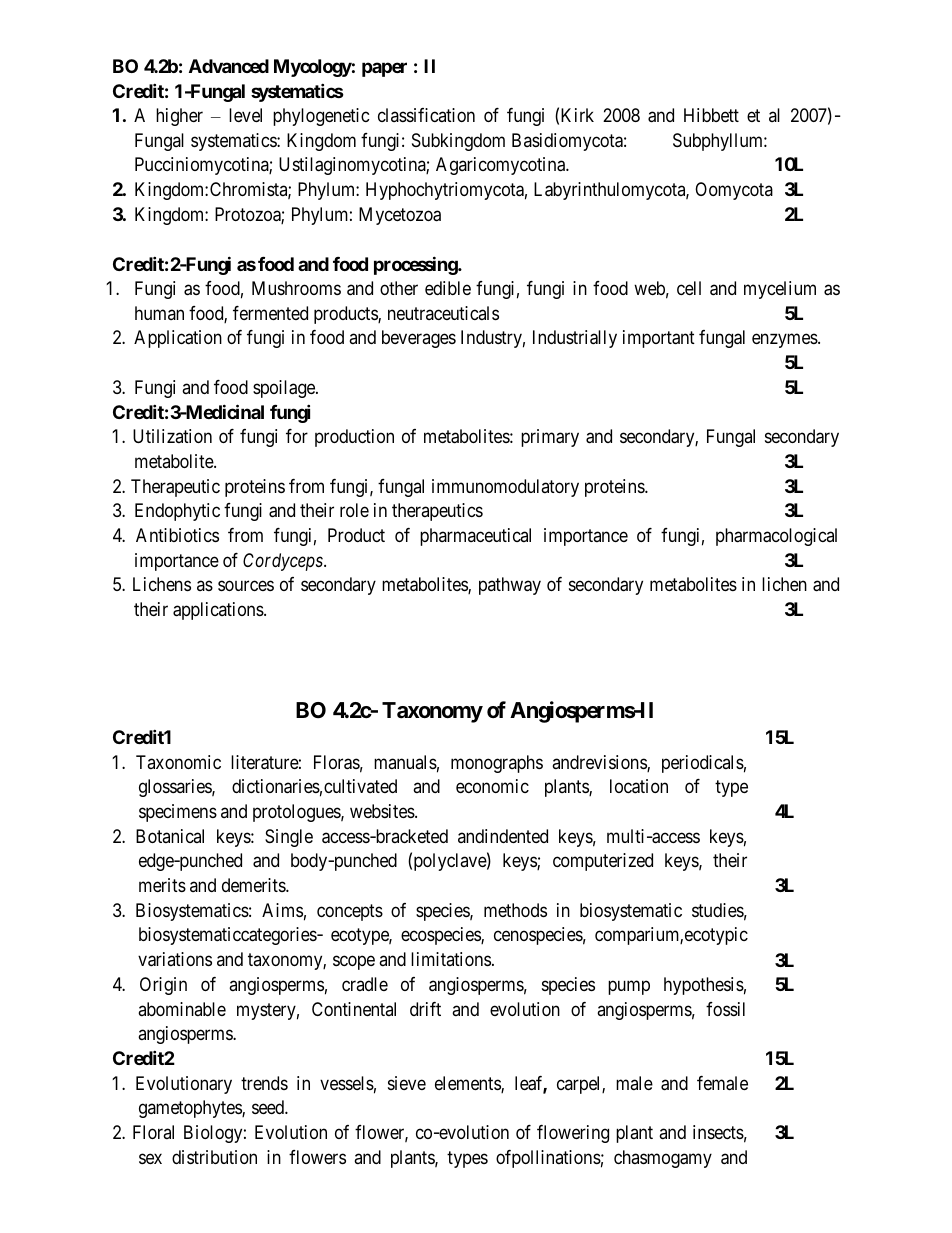 Image resolution: width=952 pixels, height=1233 pixels. Describe the element at coordinates (172, 436) in the screenshot. I see `Utilization` at that location.
